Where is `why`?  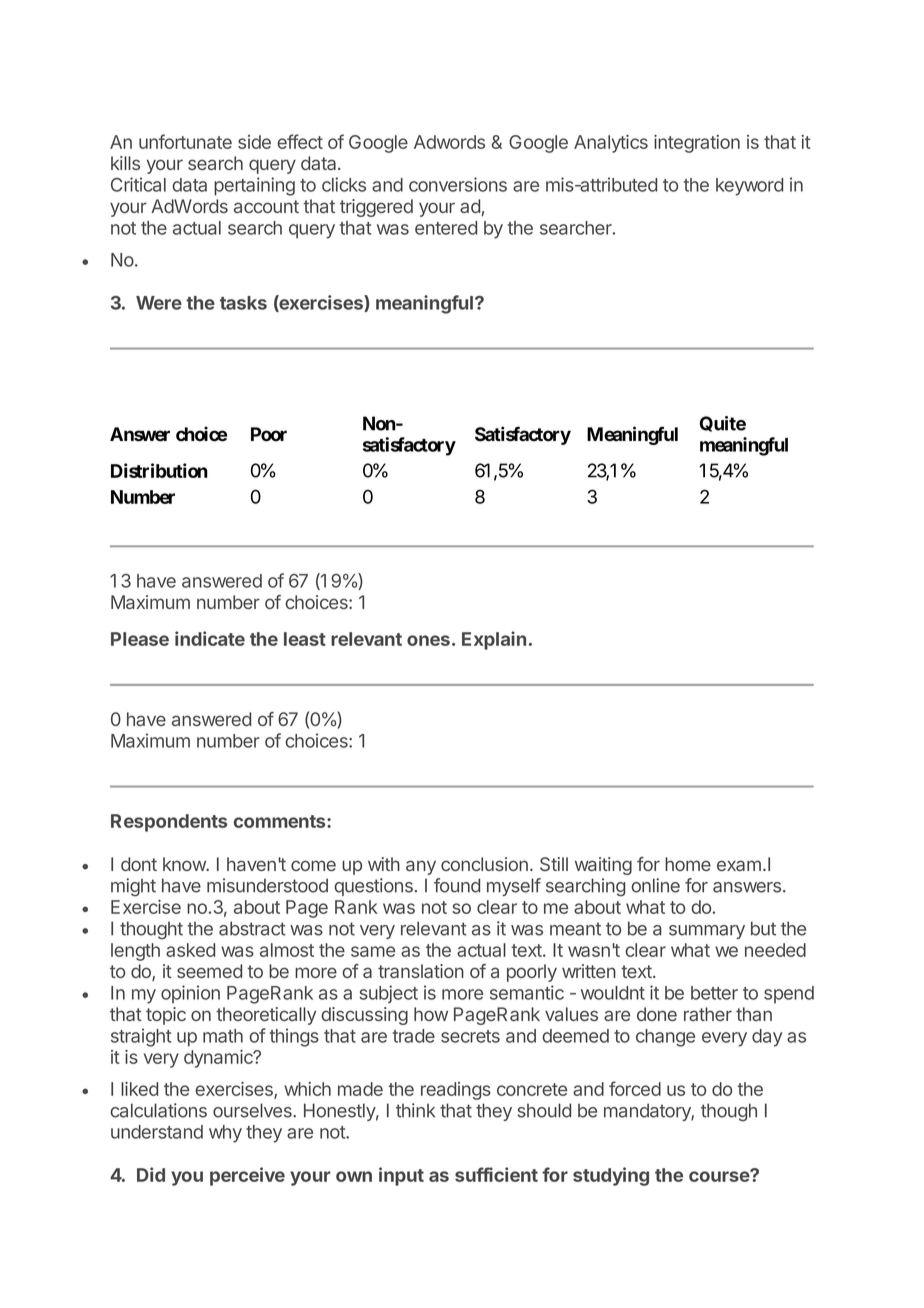 why is located at coordinates (225, 1134).
